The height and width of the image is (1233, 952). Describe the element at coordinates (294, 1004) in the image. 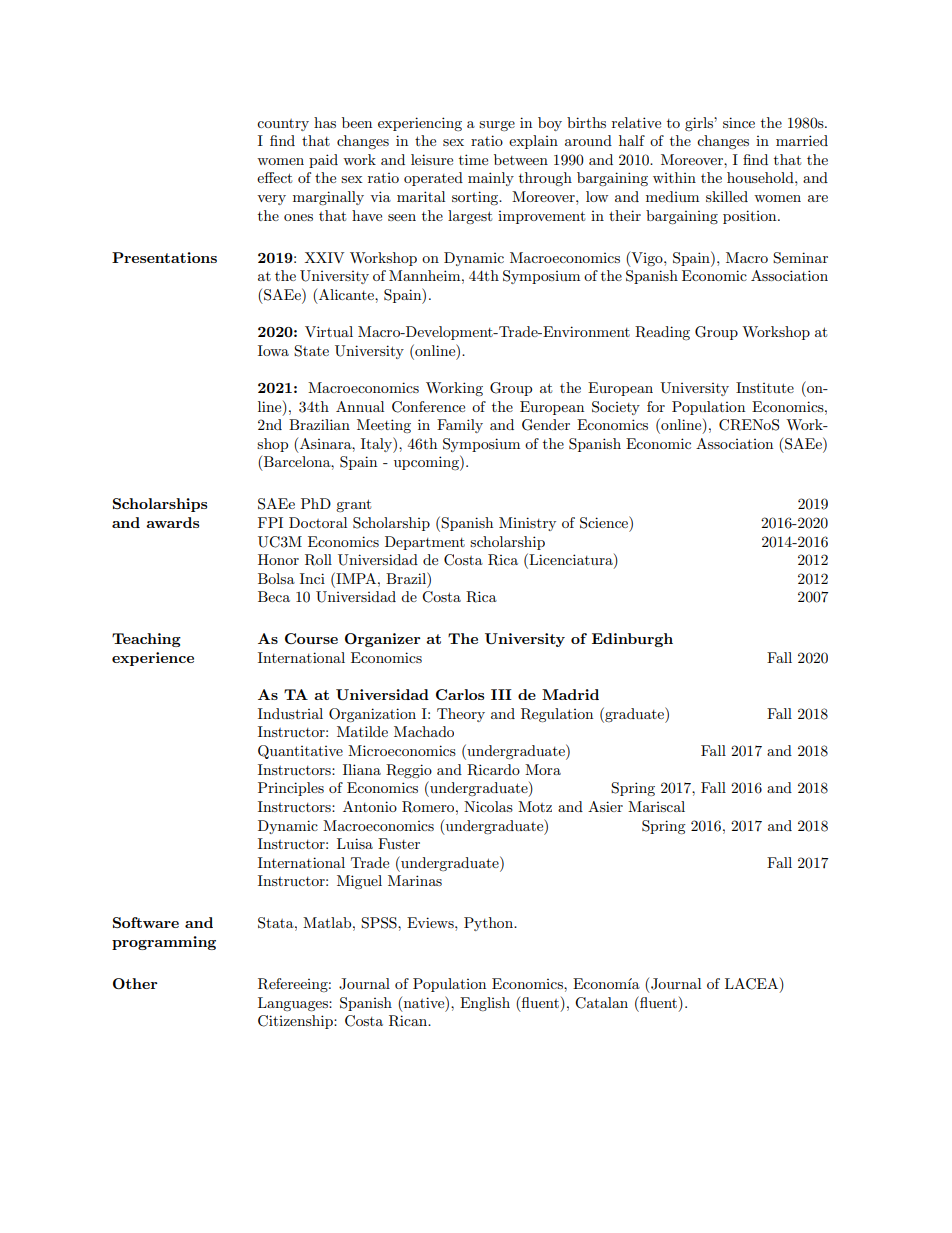

I see `Languages` at that location.
